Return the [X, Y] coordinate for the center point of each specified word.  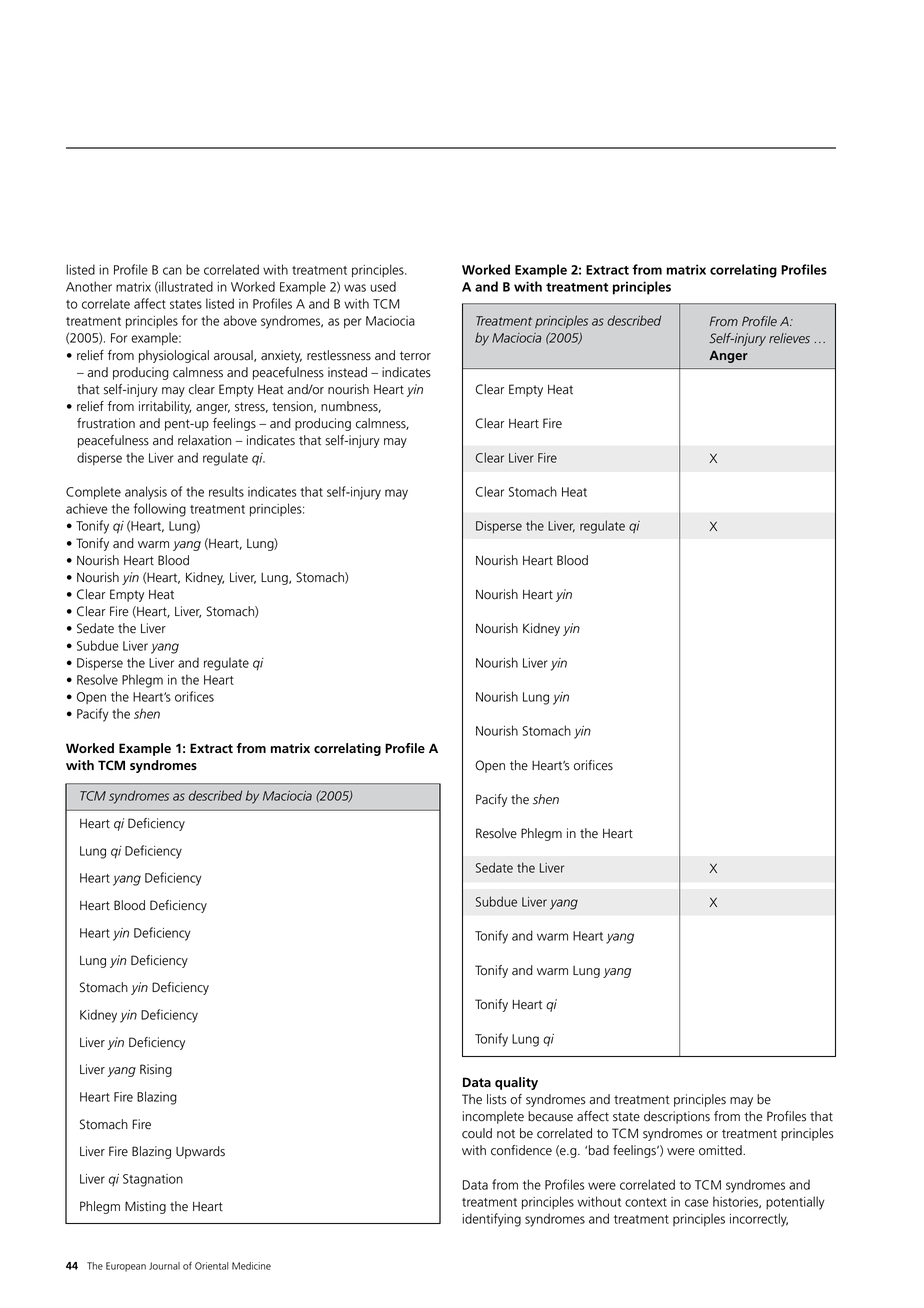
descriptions [677, 1117]
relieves [789, 338]
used [383, 286]
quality [516, 1083]
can [172, 271]
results [226, 491]
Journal [164, 1266]
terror [415, 356]
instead [347, 372]
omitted [721, 1150]
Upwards [200, 1152]
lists [497, 1099]
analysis [146, 493]
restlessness [339, 355]
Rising [156, 1070]
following [160, 510]
